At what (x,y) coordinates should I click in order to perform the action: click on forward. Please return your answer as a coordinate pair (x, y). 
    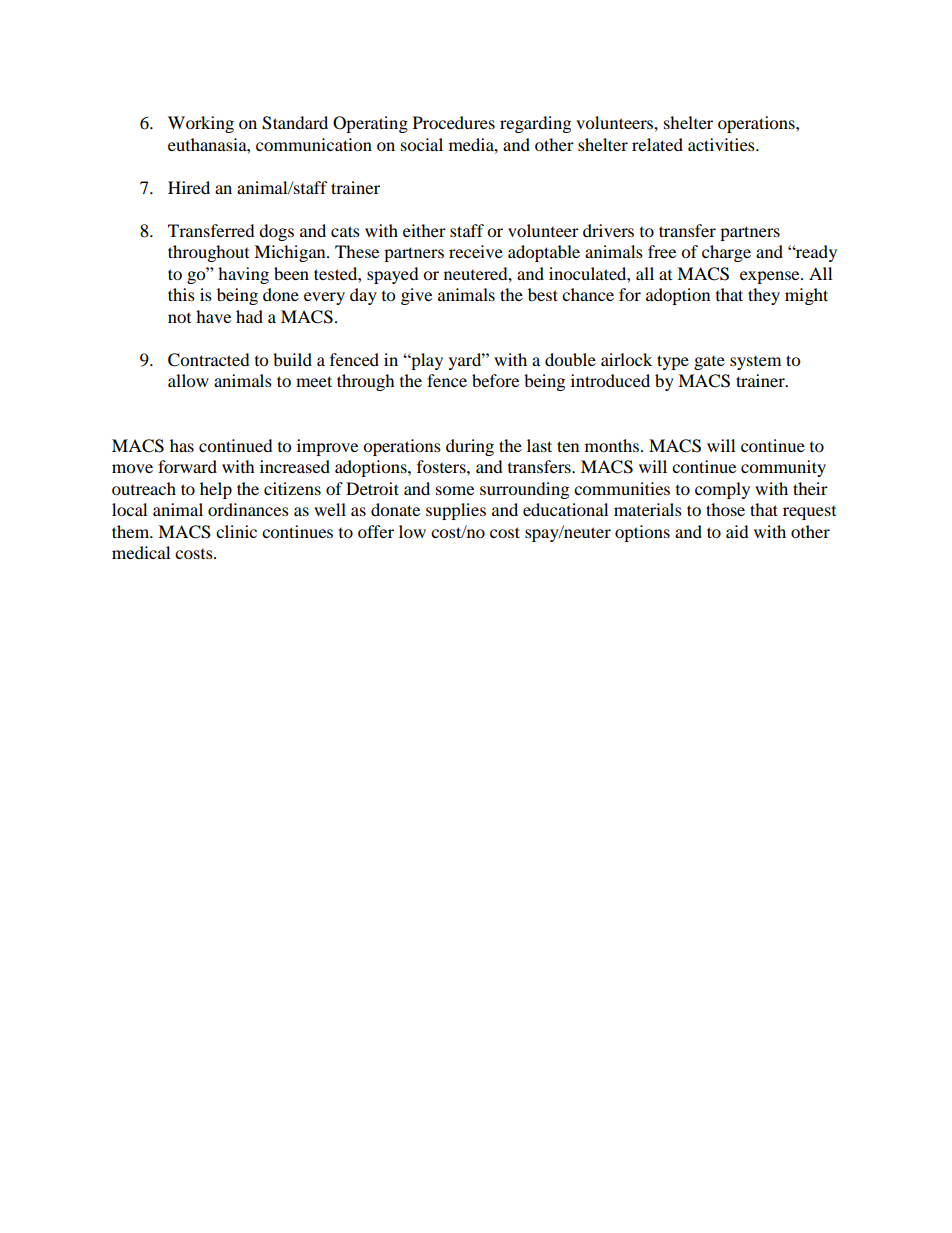
    Looking at the image, I should click on (187, 466).
